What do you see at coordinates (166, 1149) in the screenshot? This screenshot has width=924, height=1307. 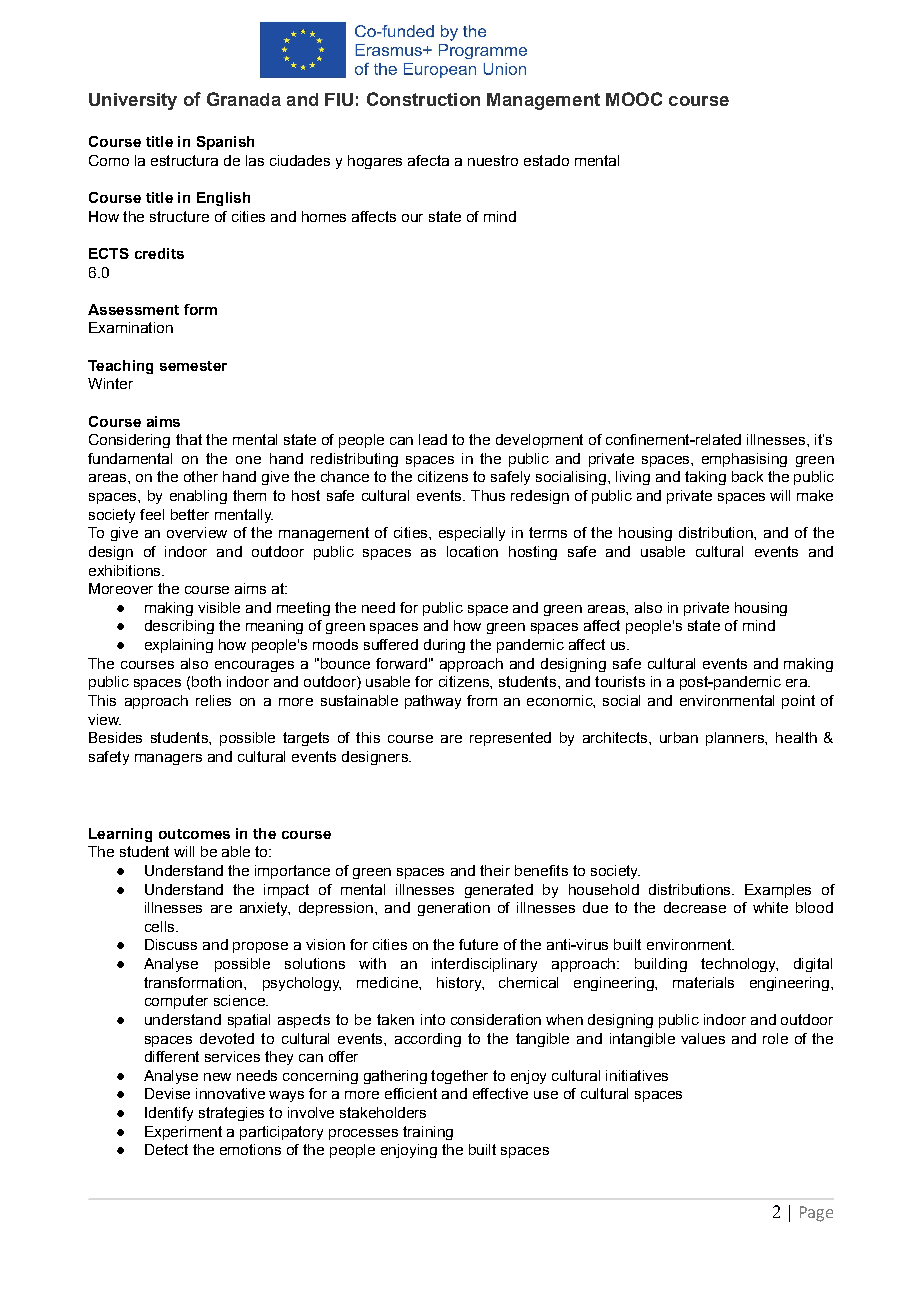 I see `Detect` at bounding box center [166, 1149].
